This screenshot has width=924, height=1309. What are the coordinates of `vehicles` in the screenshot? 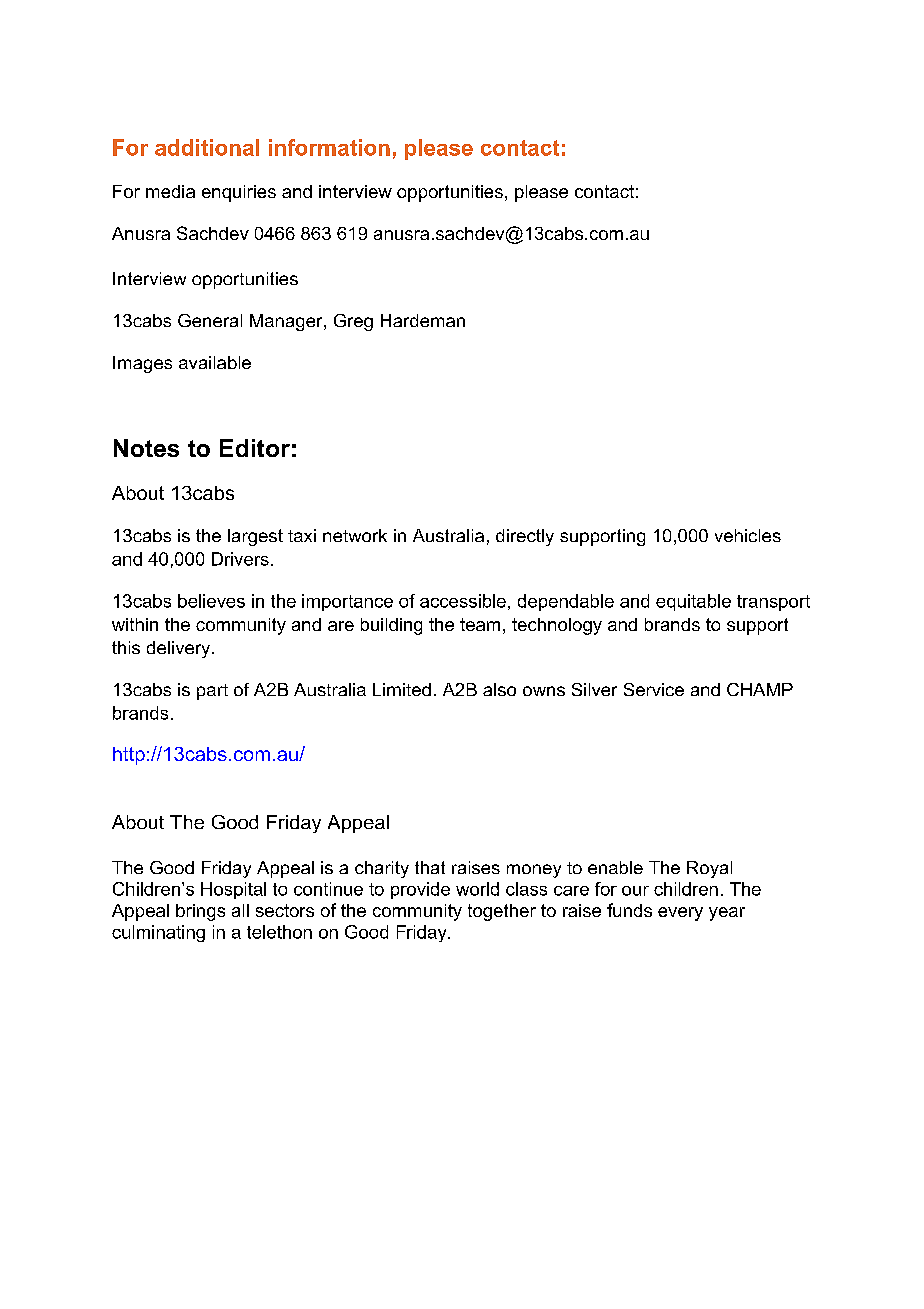 It's located at (748, 535).
